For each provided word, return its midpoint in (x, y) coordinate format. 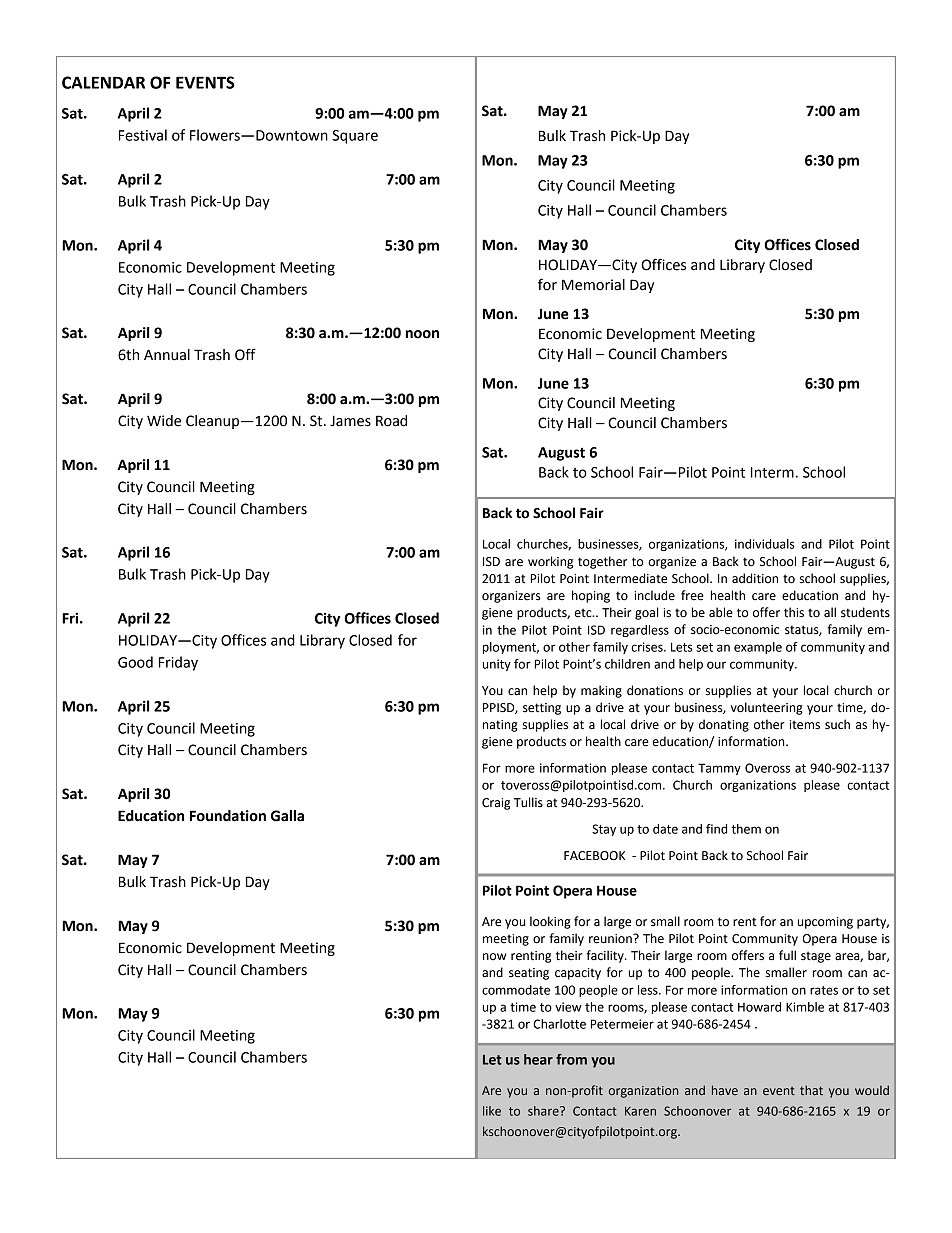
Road (391, 421)
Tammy (719, 769)
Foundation (228, 816)
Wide (164, 421)
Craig (496, 804)
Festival (143, 135)
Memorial (593, 285)
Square (355, 137)
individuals (765, 544)
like (492, 1111)
